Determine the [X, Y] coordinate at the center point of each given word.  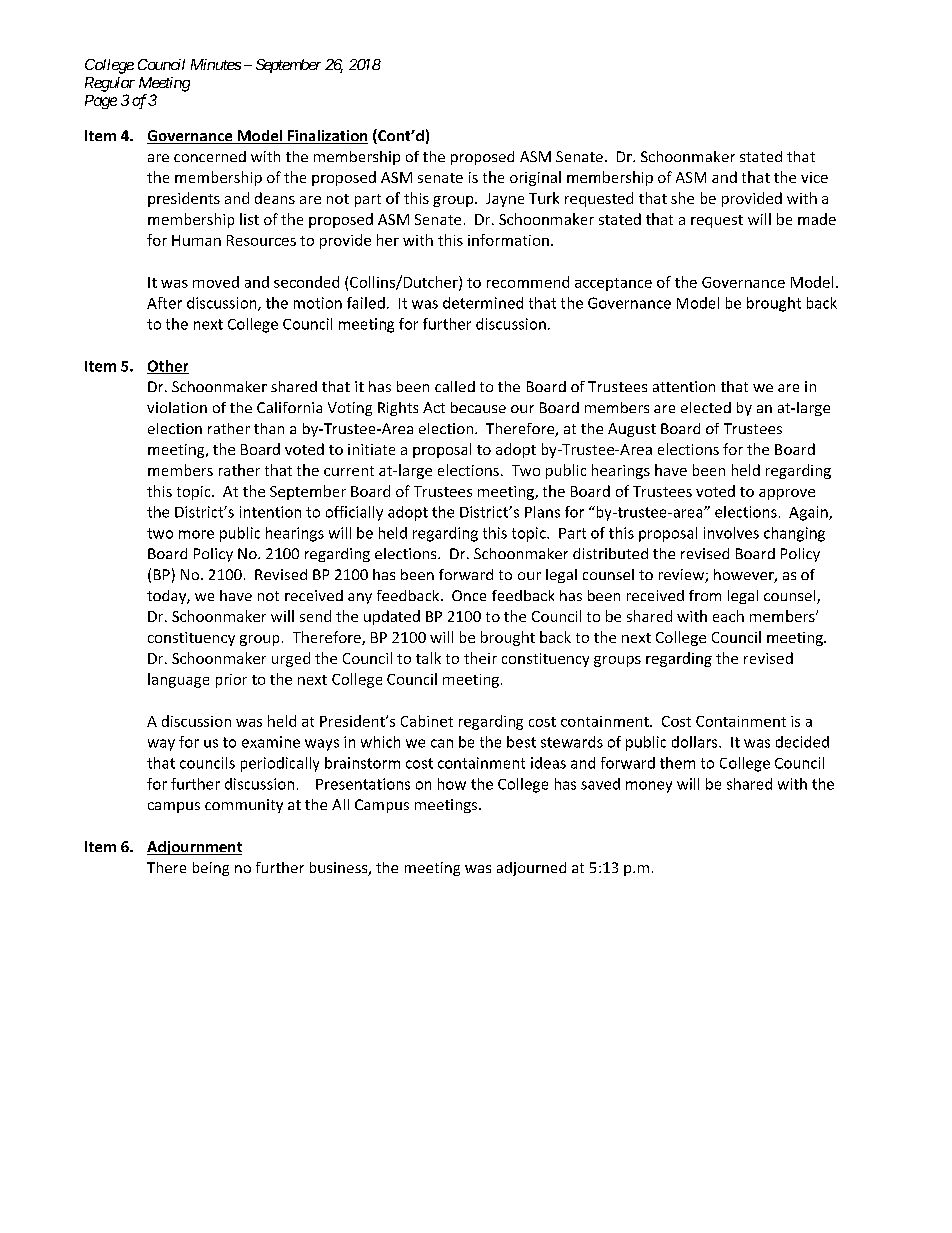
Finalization [326, 137]
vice [814, 177]
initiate [371, 449]
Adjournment [194, 848]
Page [101, 102]
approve [787, 494]
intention [270, 512]
